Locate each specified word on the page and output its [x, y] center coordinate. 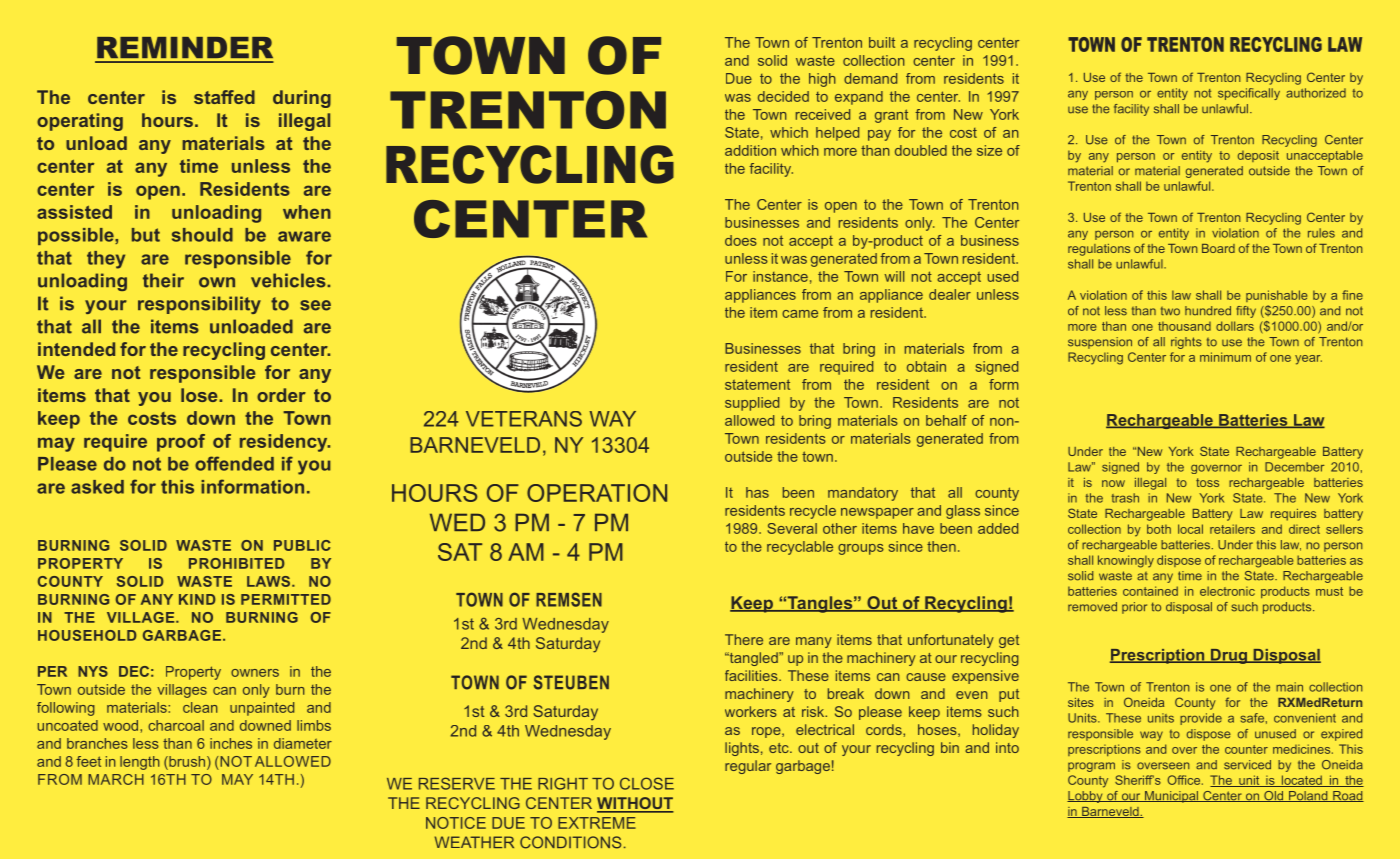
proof [181, 443]
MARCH [116, 779]
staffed [224, 97]
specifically [1249, 94]
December [1294, 467]
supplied [752, 404]
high [822, 80]
